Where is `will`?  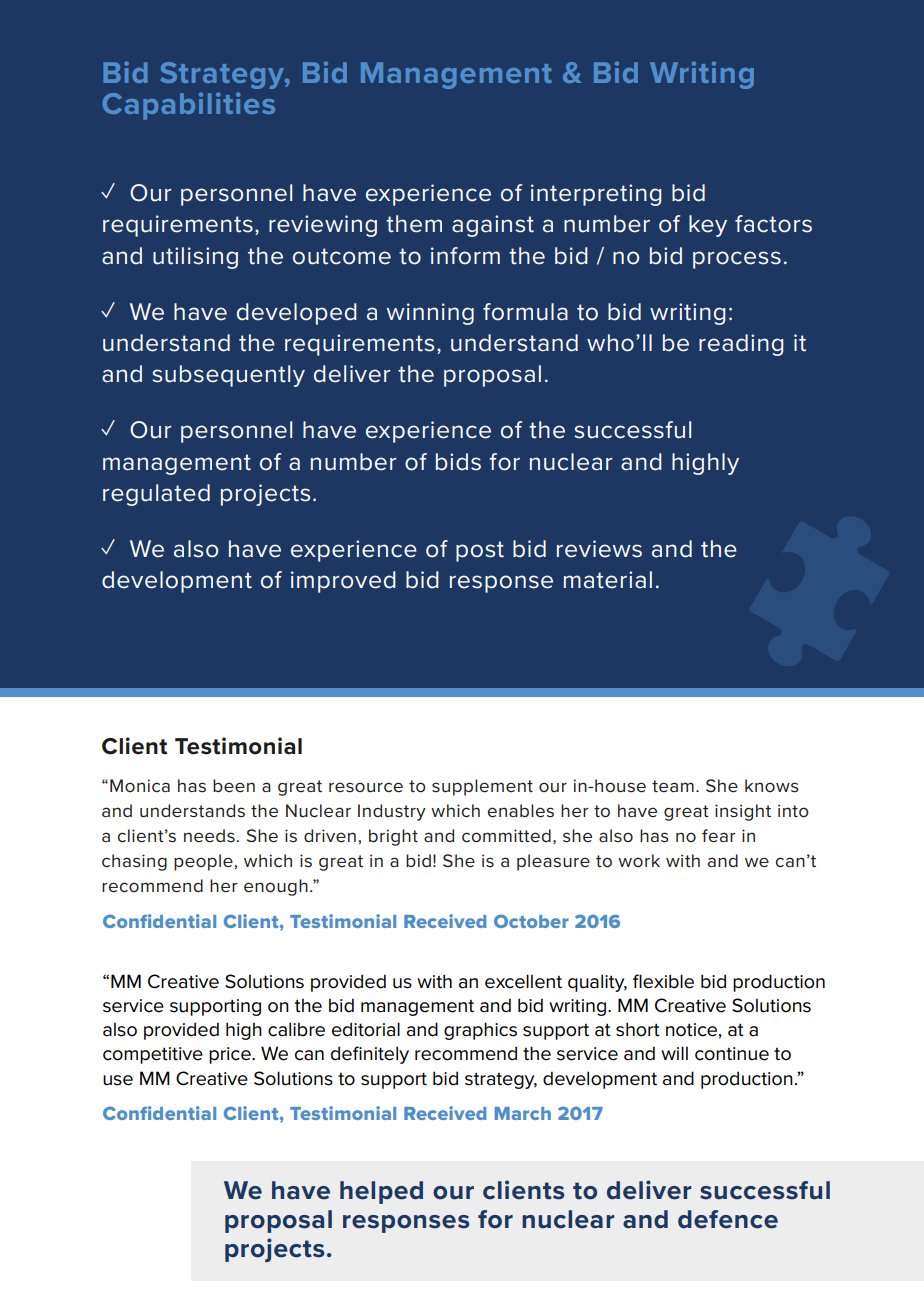 will is located at coordinates (674, 1053).
